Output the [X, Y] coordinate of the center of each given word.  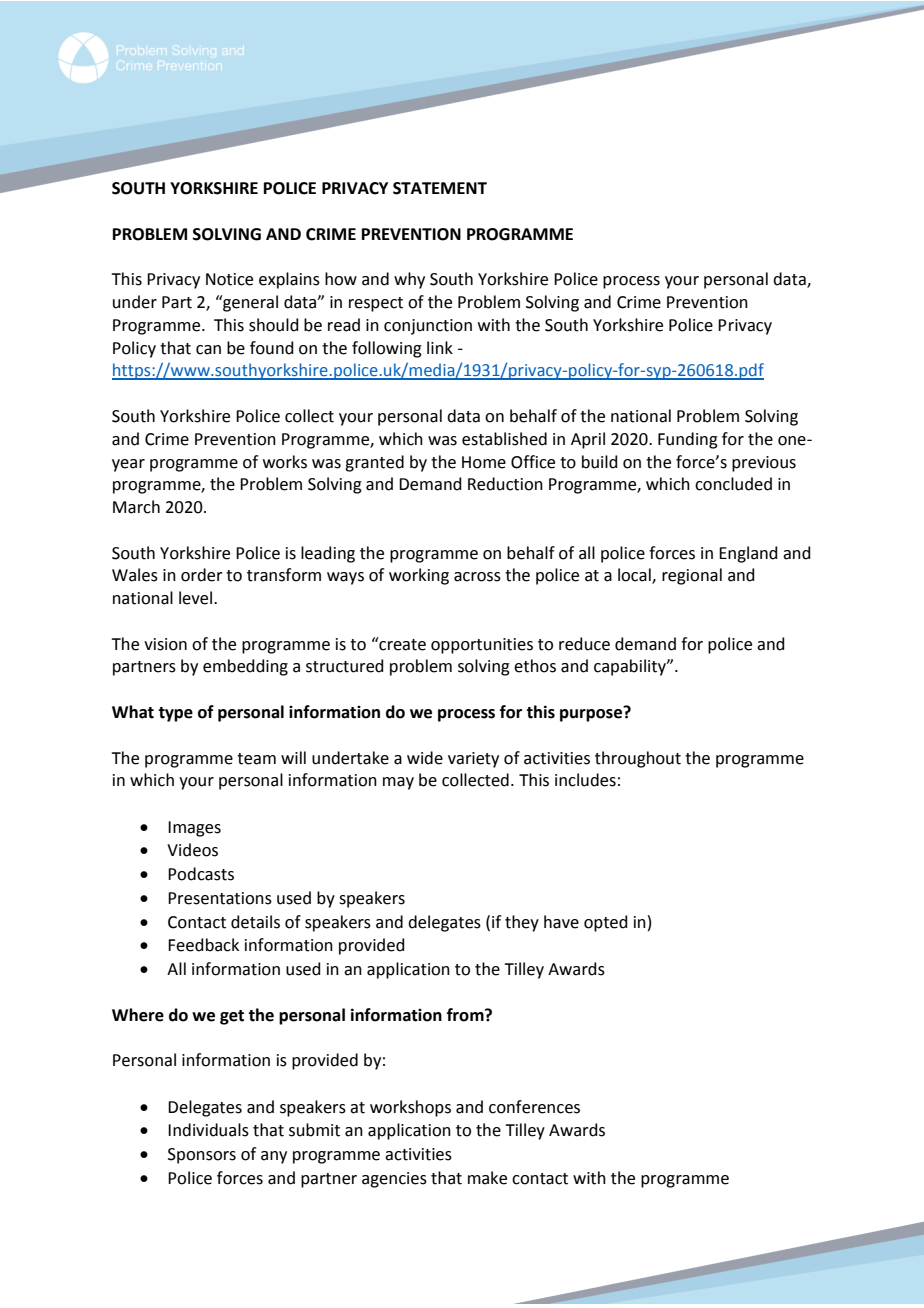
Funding [688, 440]
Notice [229, 279]
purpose [592, 714]
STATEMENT [440, 188]
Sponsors [202, 1156]
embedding [245, 667]
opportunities [482, 646]
